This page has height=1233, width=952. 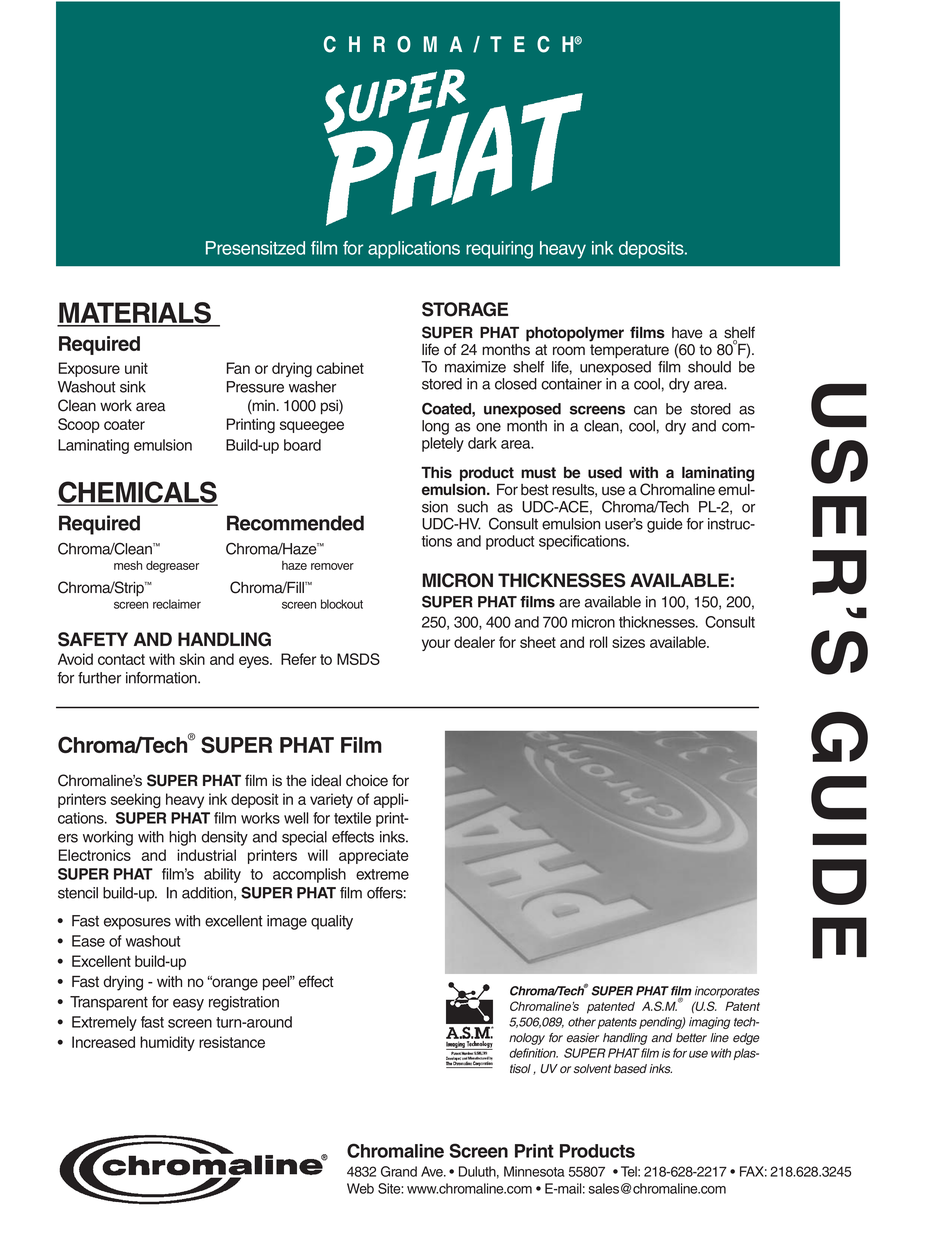 What do you see at coordinates (367, 781) in the page?
I see `choice` at bounding box center [367, 781].
